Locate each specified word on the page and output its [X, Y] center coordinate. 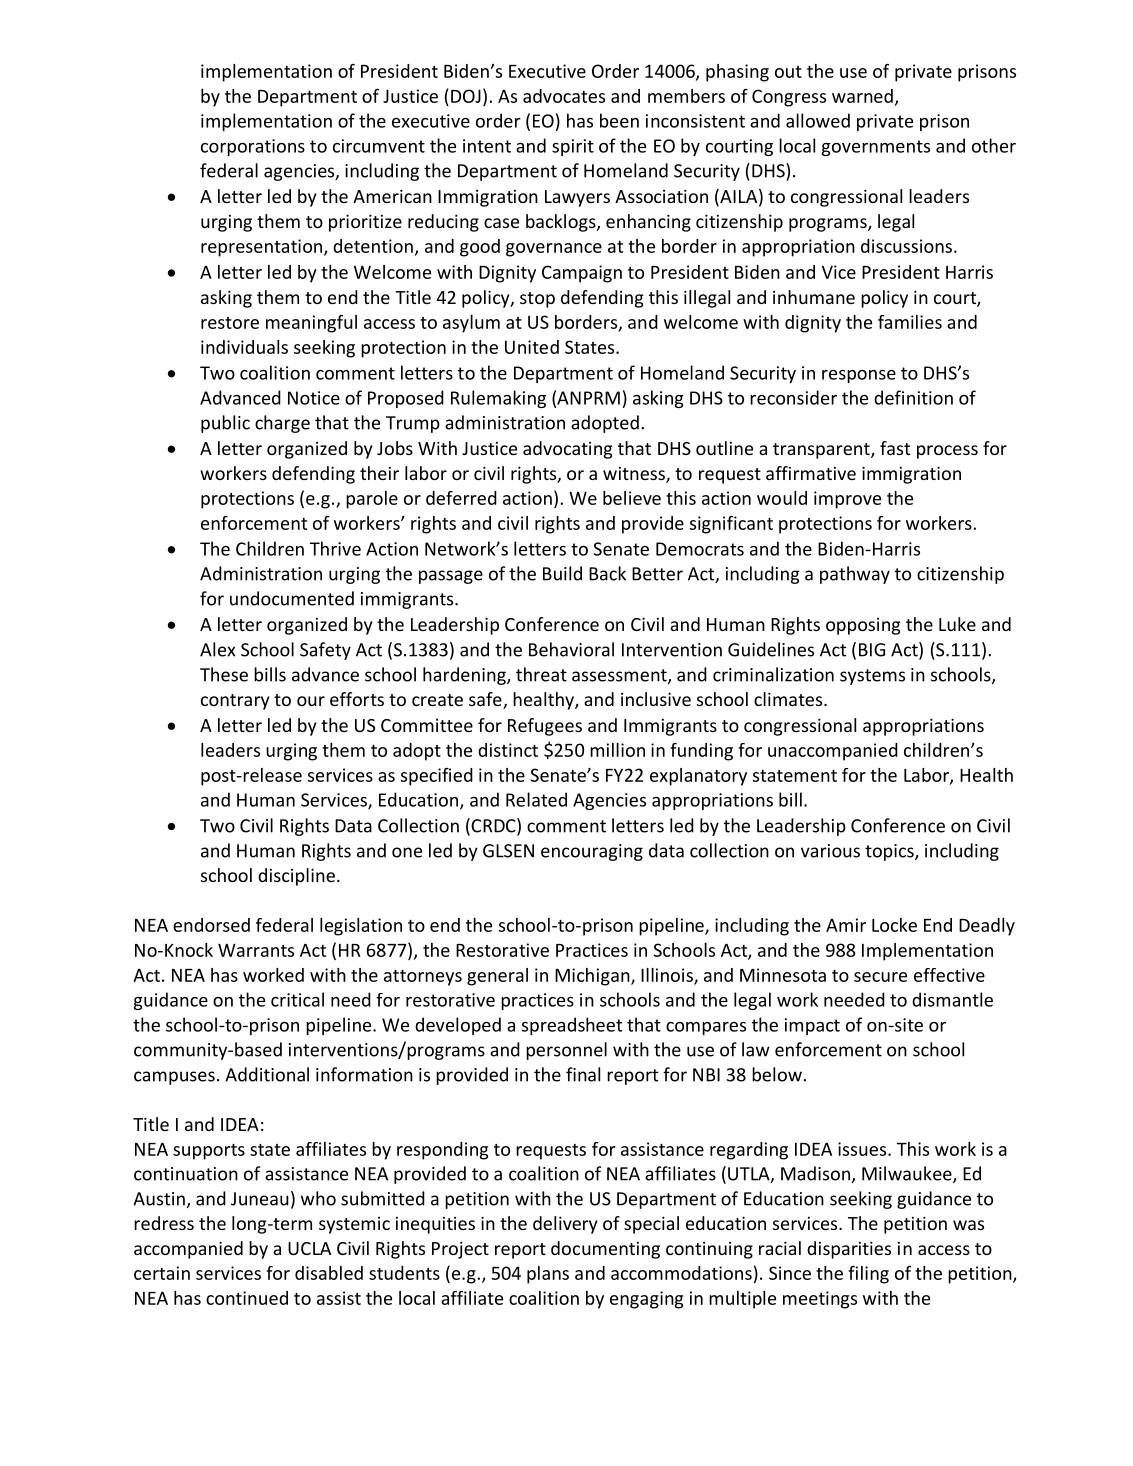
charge [282, 424]
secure [880, 977]
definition [913, 397]
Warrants [256, 950]
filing [868, 1275]
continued [247, 1298]
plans [548, 1275]
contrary [235, 702]
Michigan [593, 977]
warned [862, 96]
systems [872, 677]
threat [541, 674]
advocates [564, 96]
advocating [567, 450]
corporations [253, 147]
